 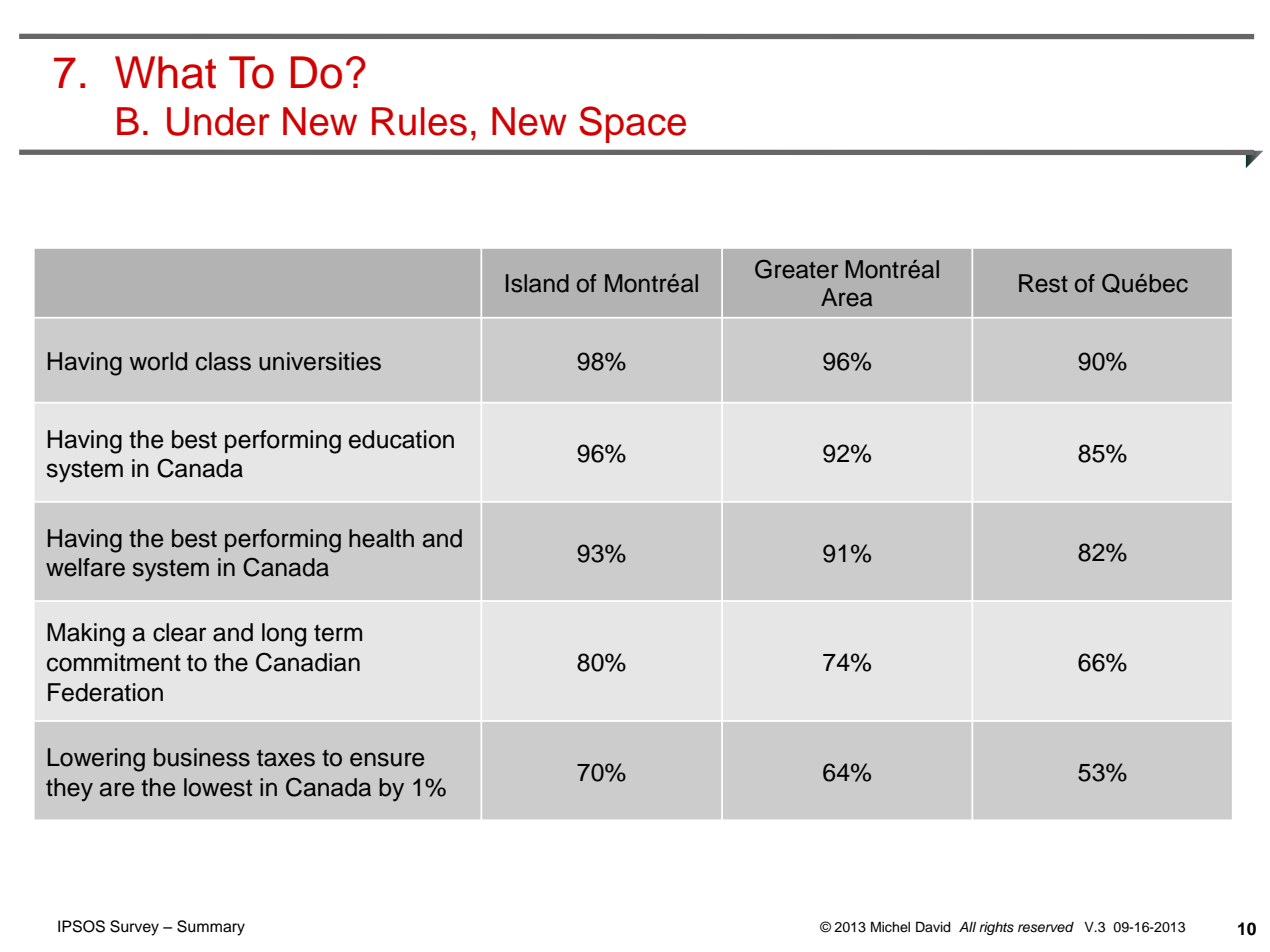 What do you see at coordinates (211, 928) in the screenshot?
I see `Summary` at bounding box center [211, 928].
